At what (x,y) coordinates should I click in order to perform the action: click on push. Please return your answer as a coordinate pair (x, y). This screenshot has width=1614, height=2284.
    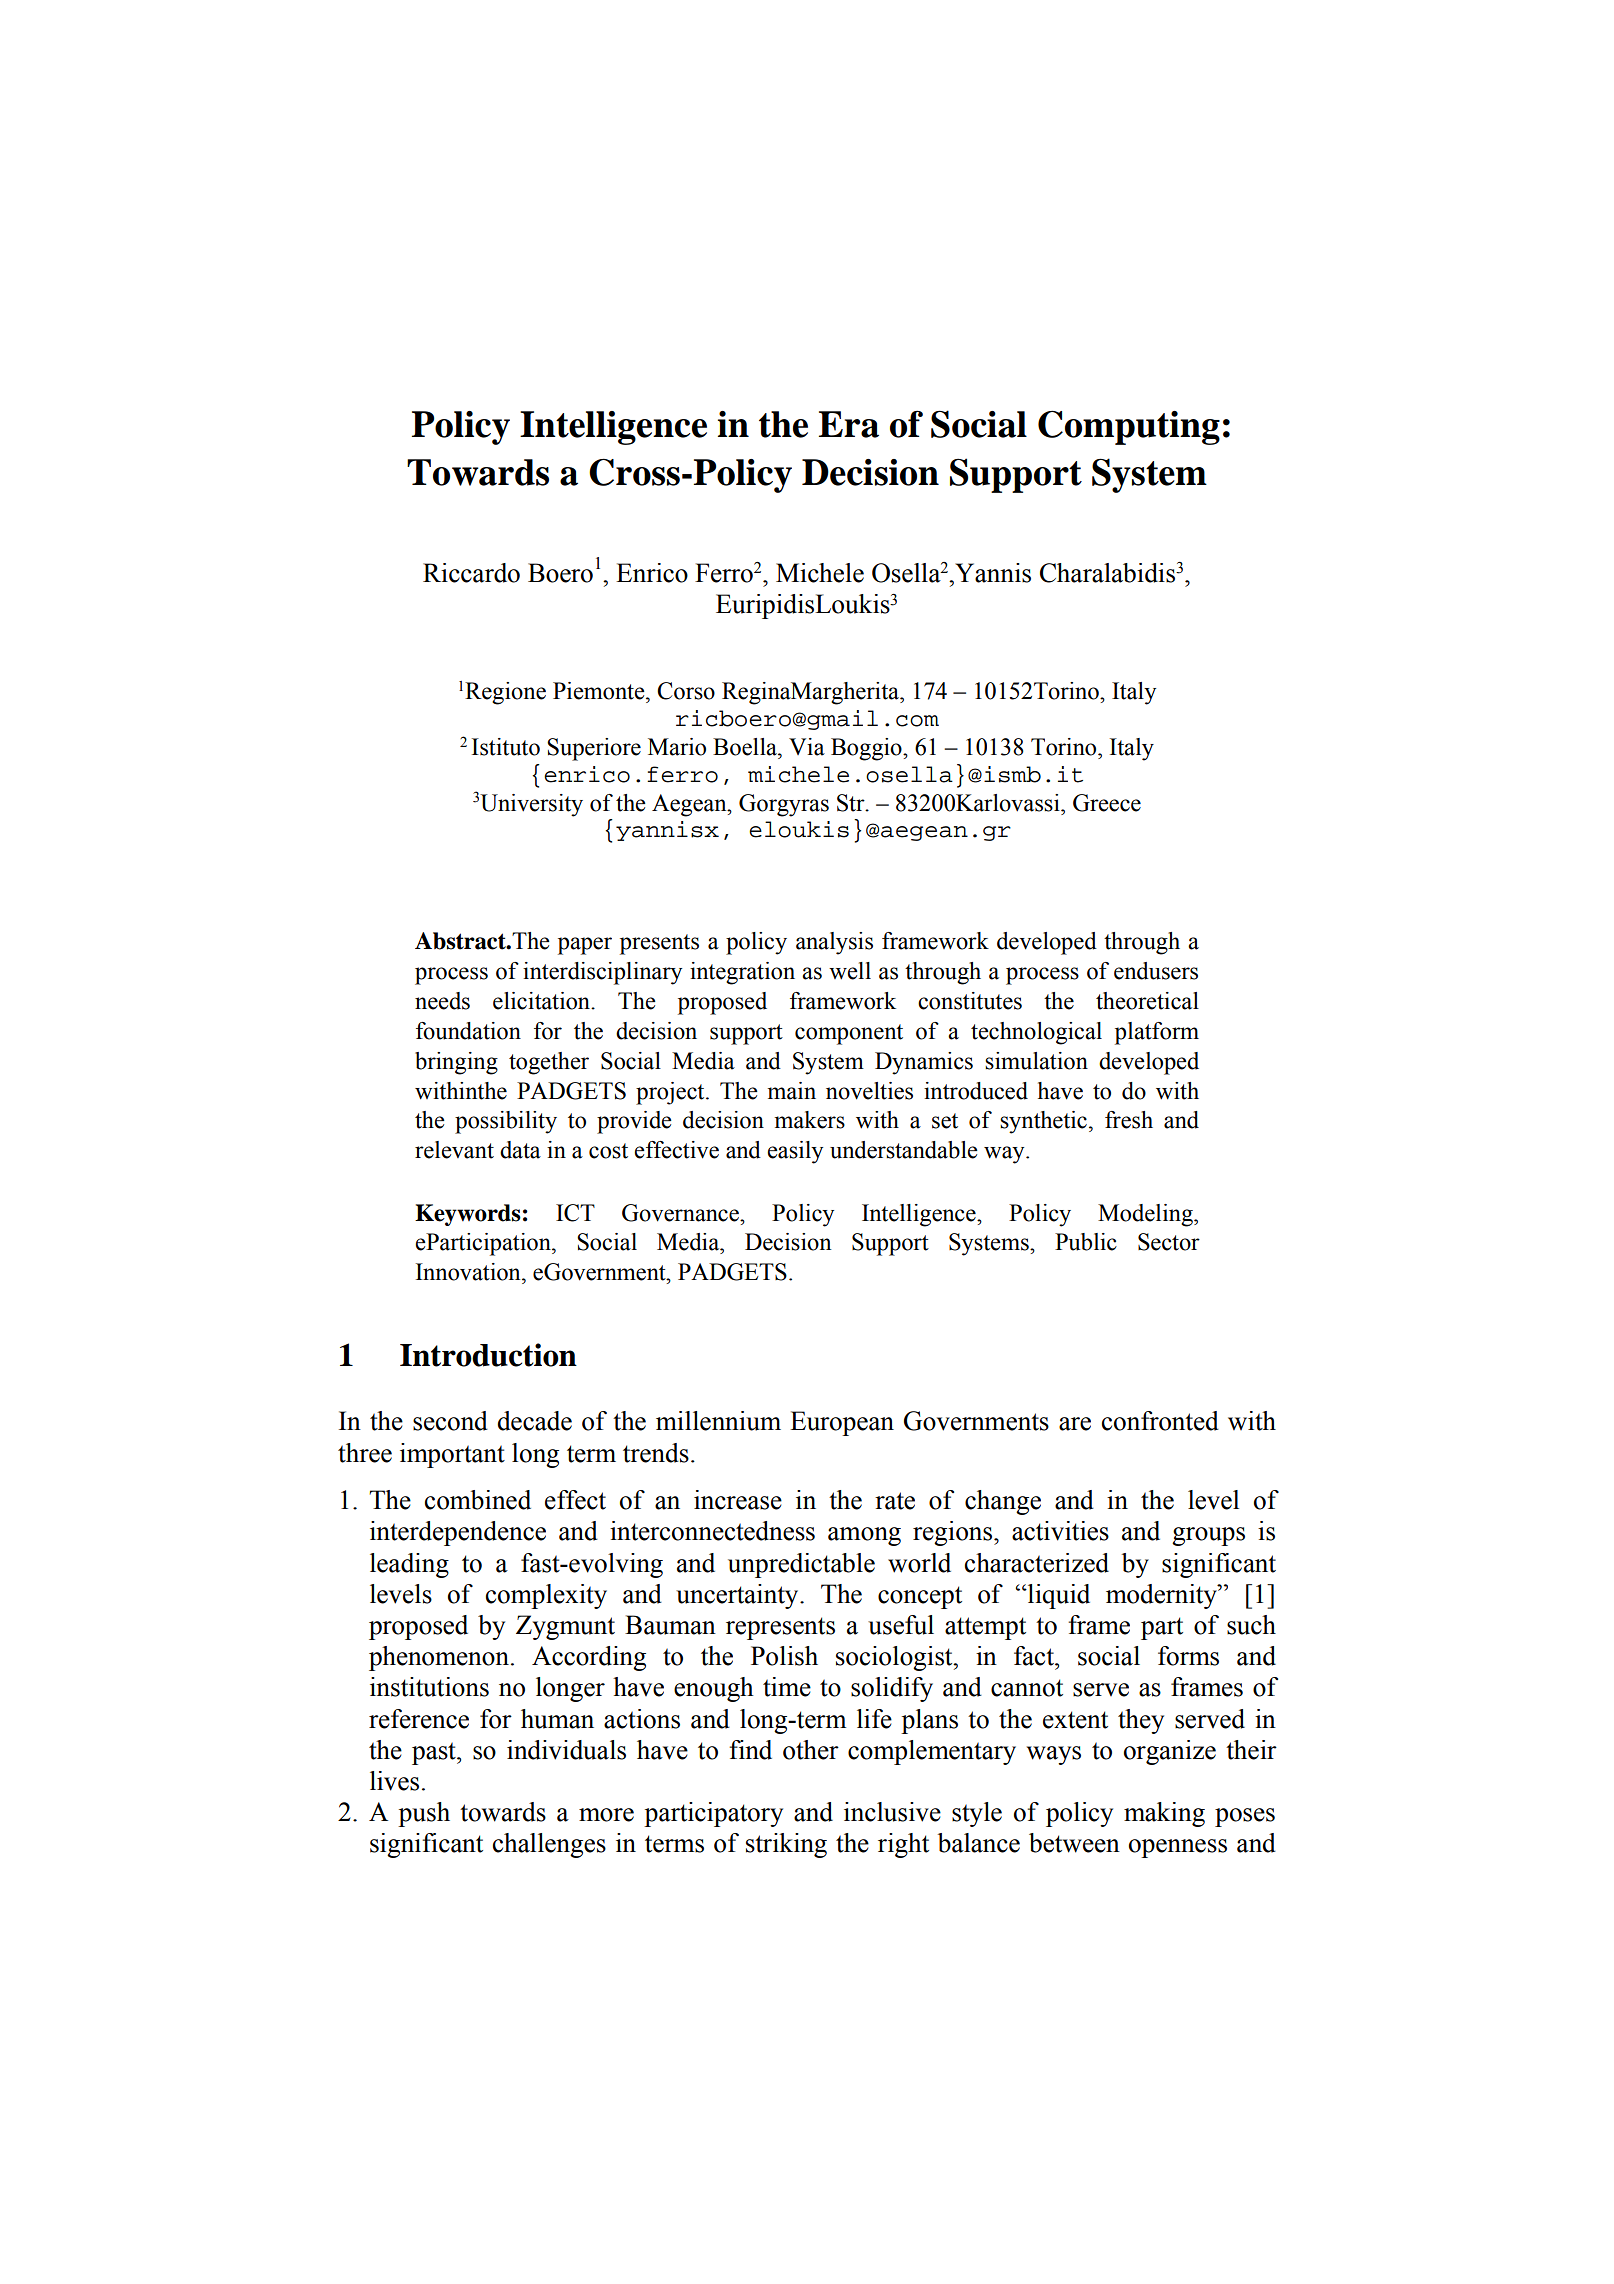
    Looking at the image, I should click on (424, 1814).
